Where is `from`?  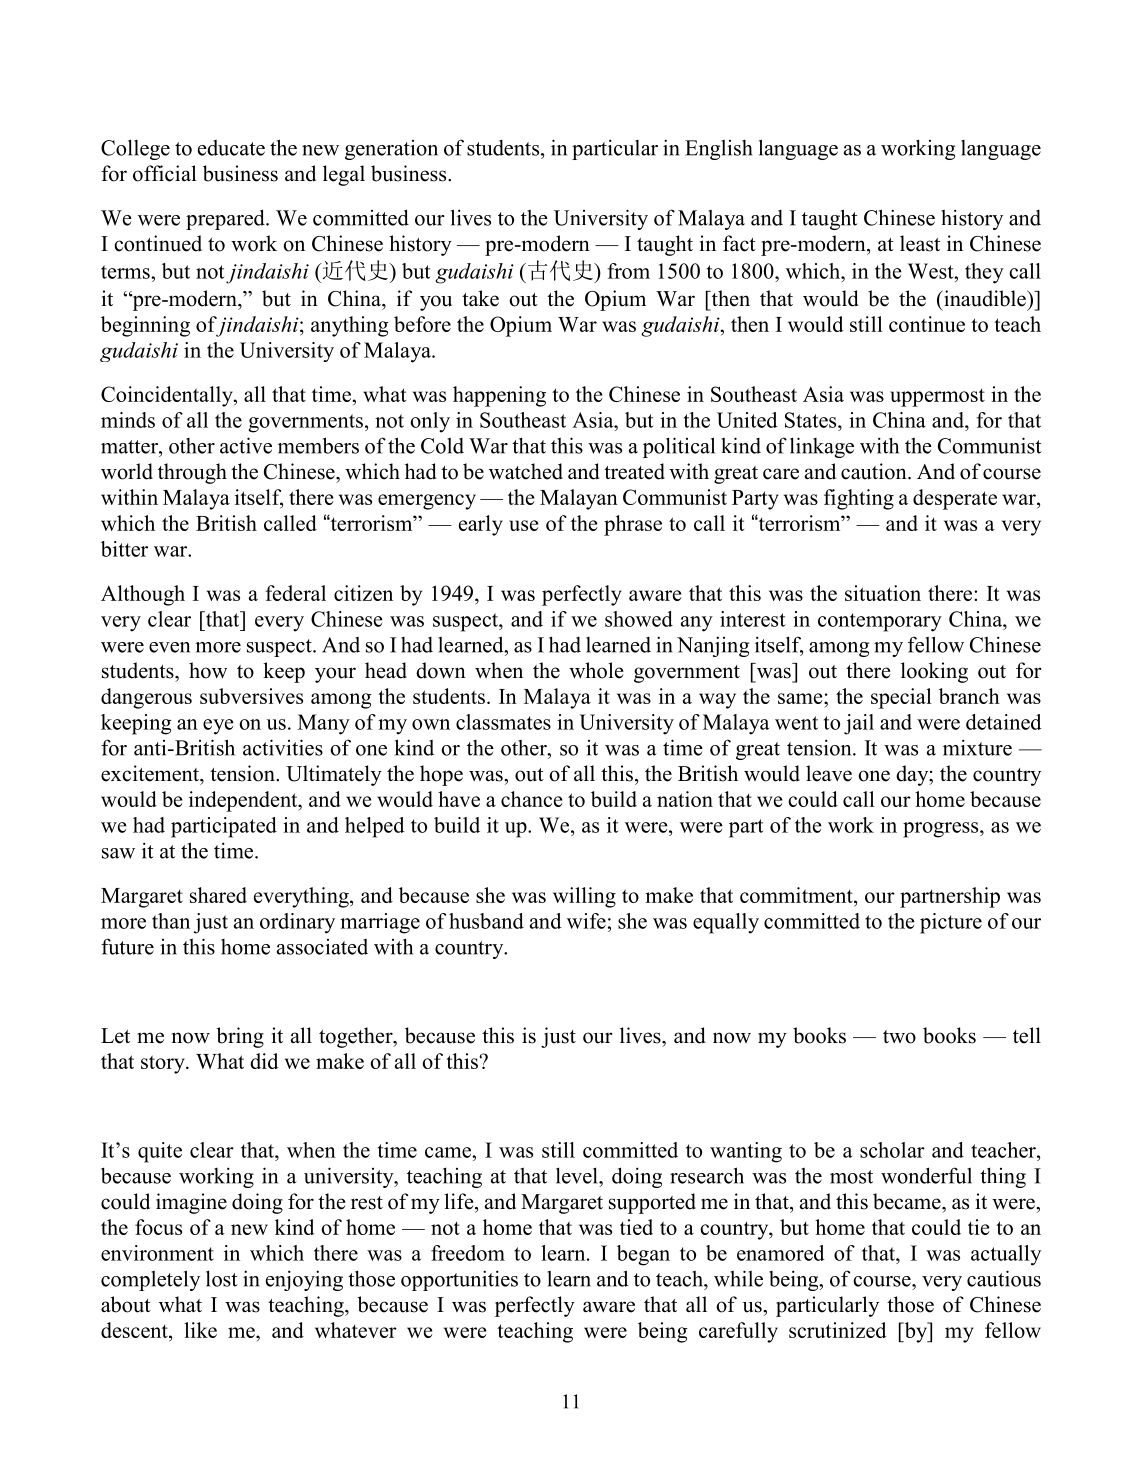 from is located at coordinates (628, 271).
